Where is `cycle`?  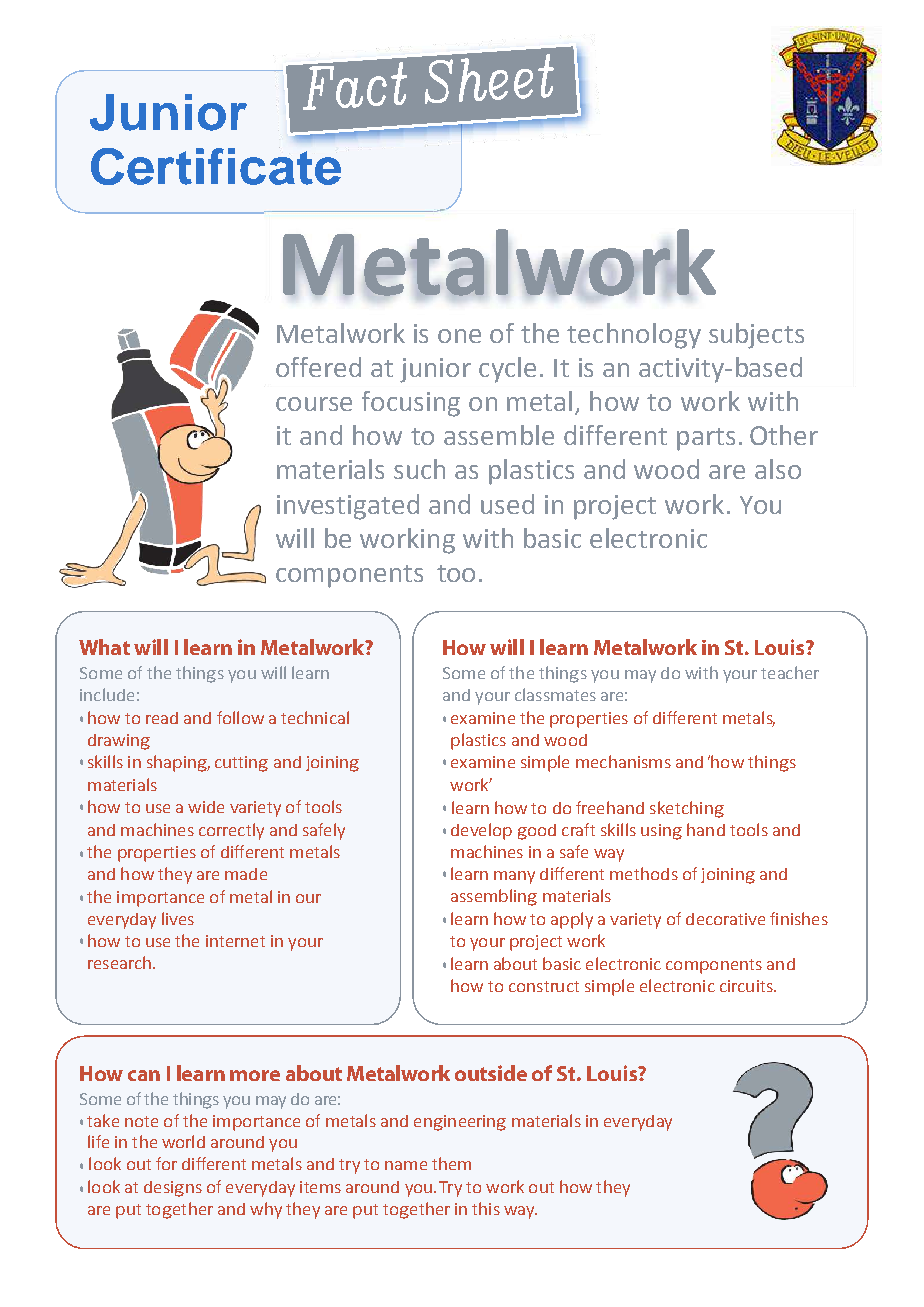 cycle is located at coordinates (507, 370).
